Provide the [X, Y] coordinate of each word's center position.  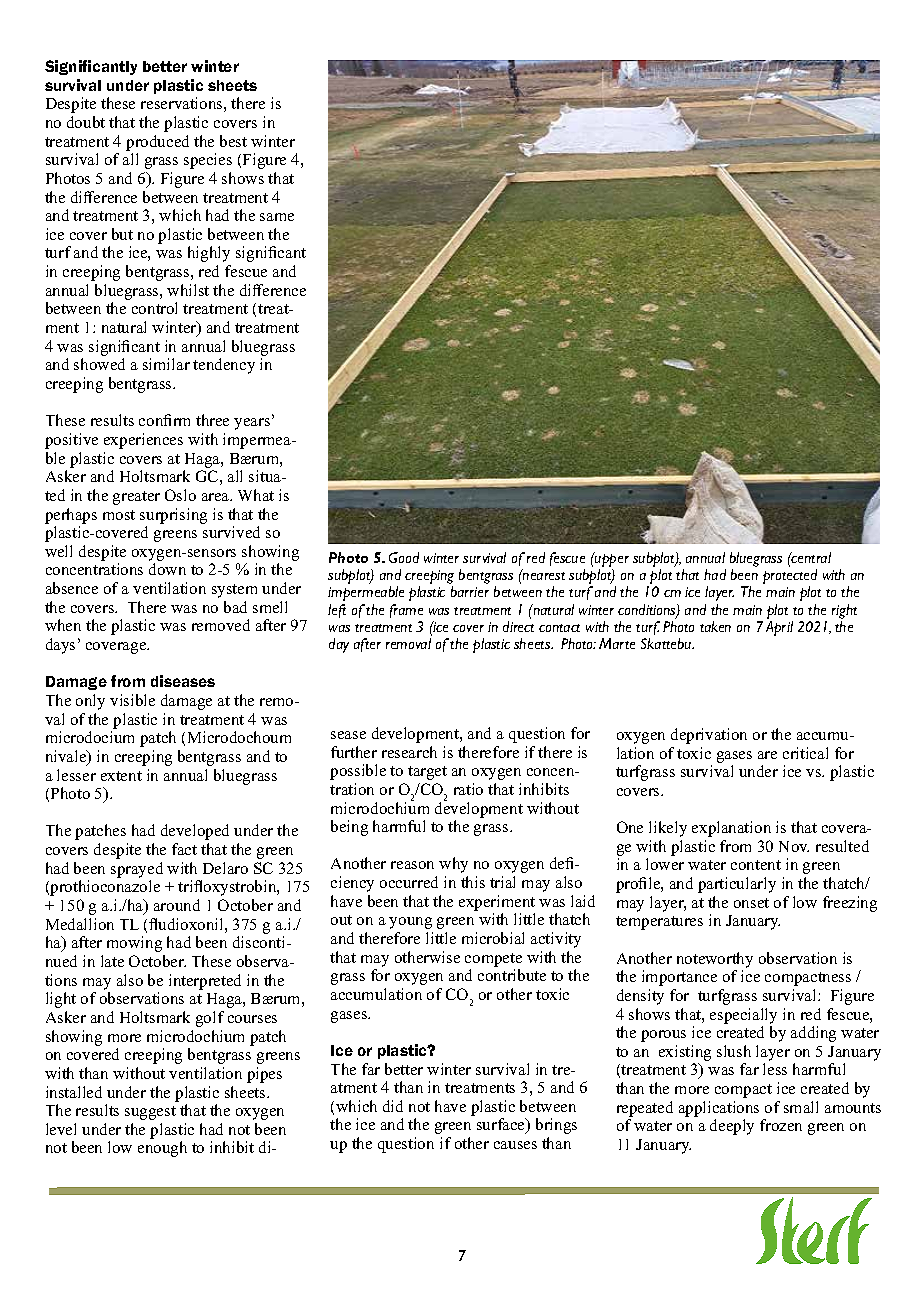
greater [136, 498]
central [810, 557]
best [233, 141]
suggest [150, 1113]
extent [121, 776]
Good [404, 557]
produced [157, 143]
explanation [731, 829]
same [277, 217]
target [427, 773]
